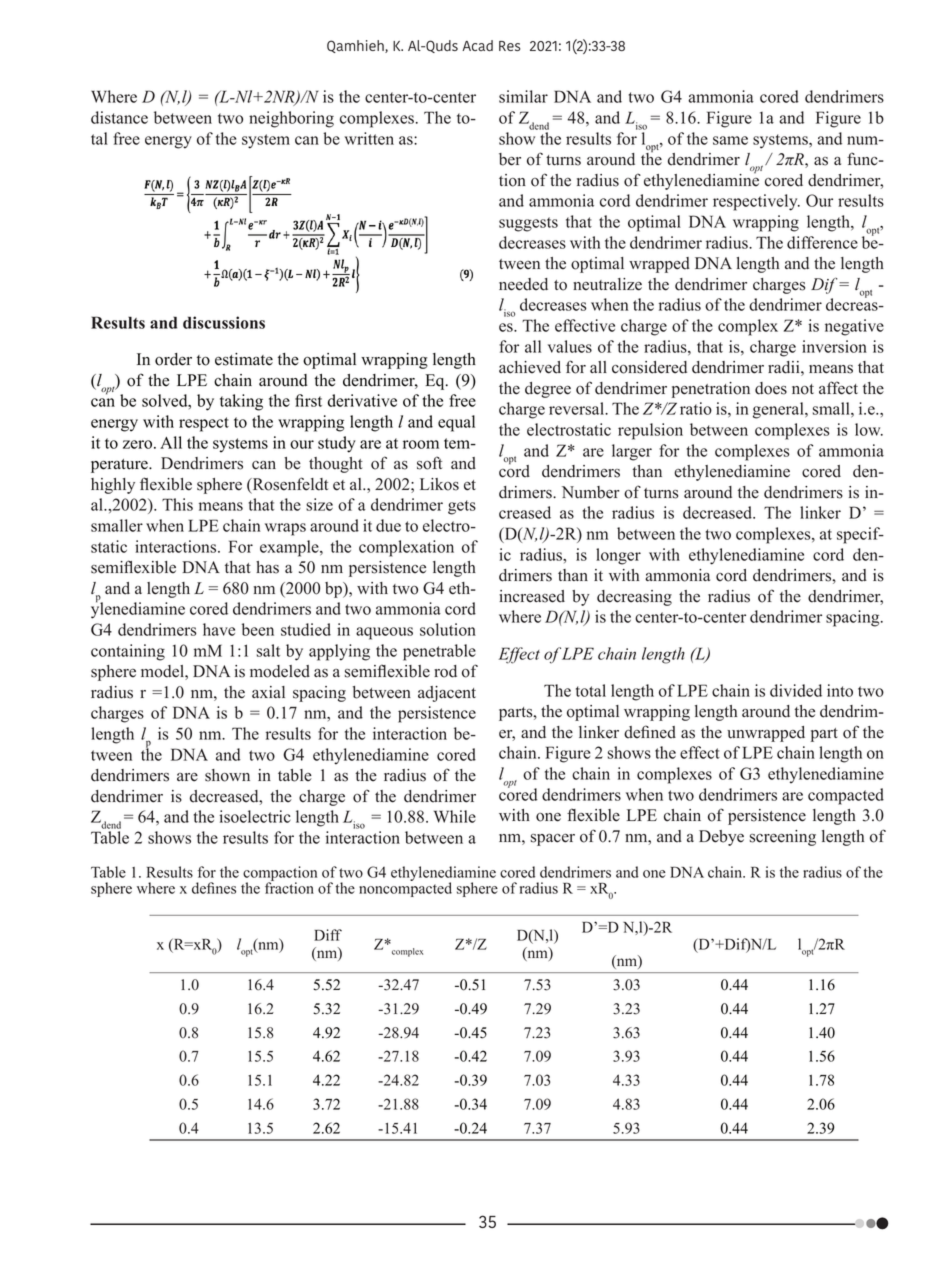 The image size is (952, 1270). I want to click on spacer, so click(553, 840).
